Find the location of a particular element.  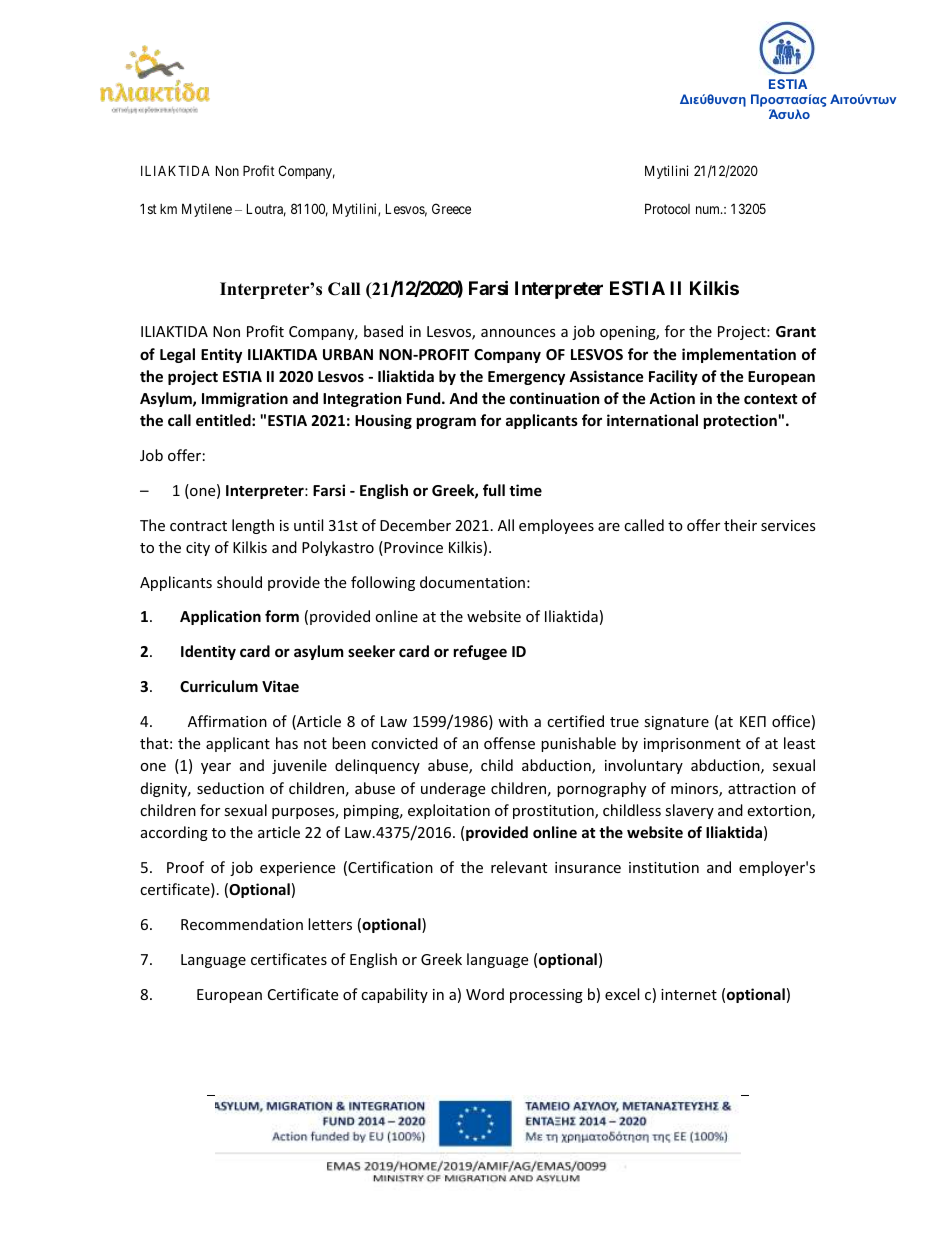

Word is located at coordinates (485, 994).
